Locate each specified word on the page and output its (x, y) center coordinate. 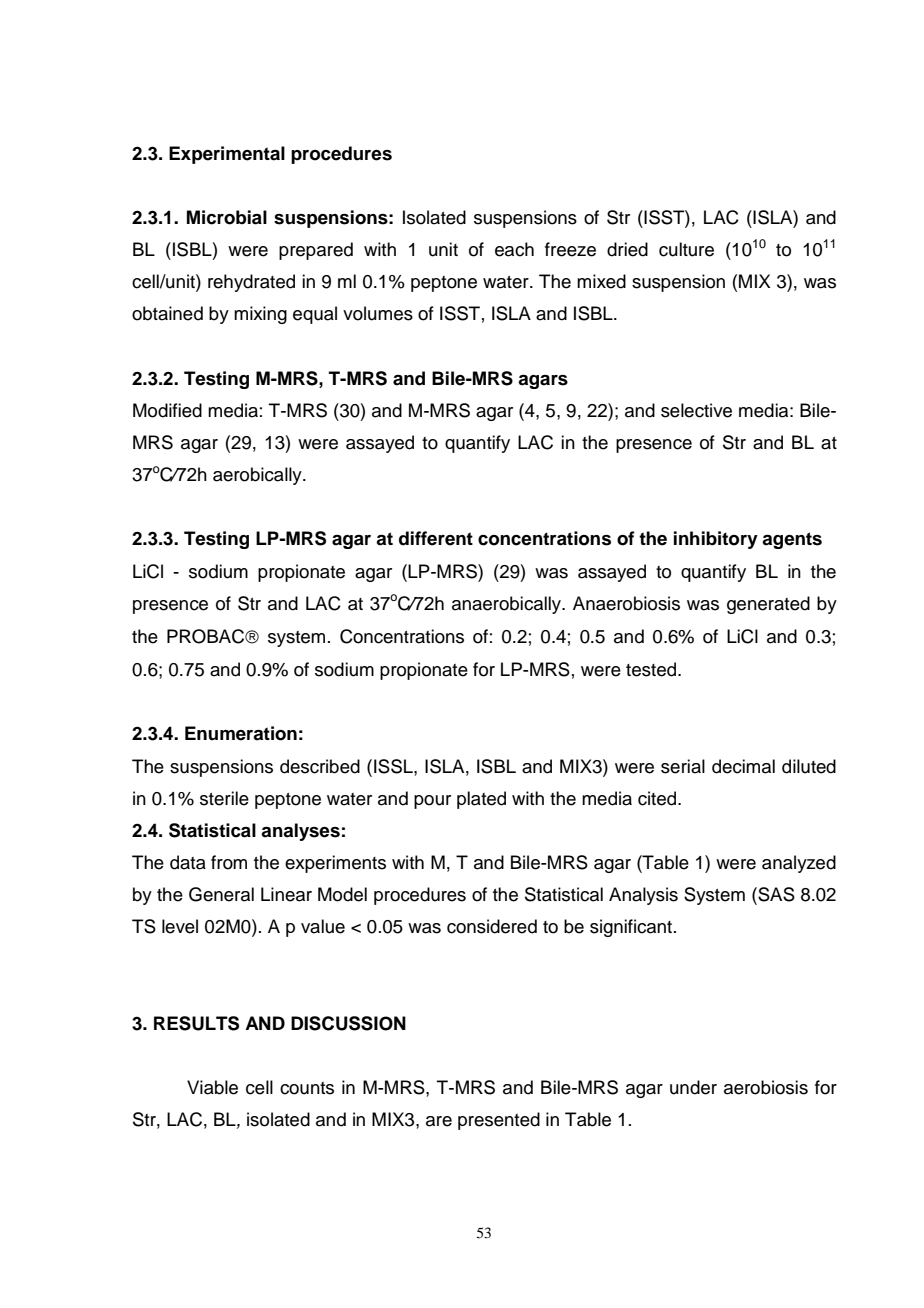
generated (768, 605)
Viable (212, 1087)
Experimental (227, 155)
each (514, 249)
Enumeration (241, 733)
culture (686, 249)
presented (499, 1121)
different (436, 538)
